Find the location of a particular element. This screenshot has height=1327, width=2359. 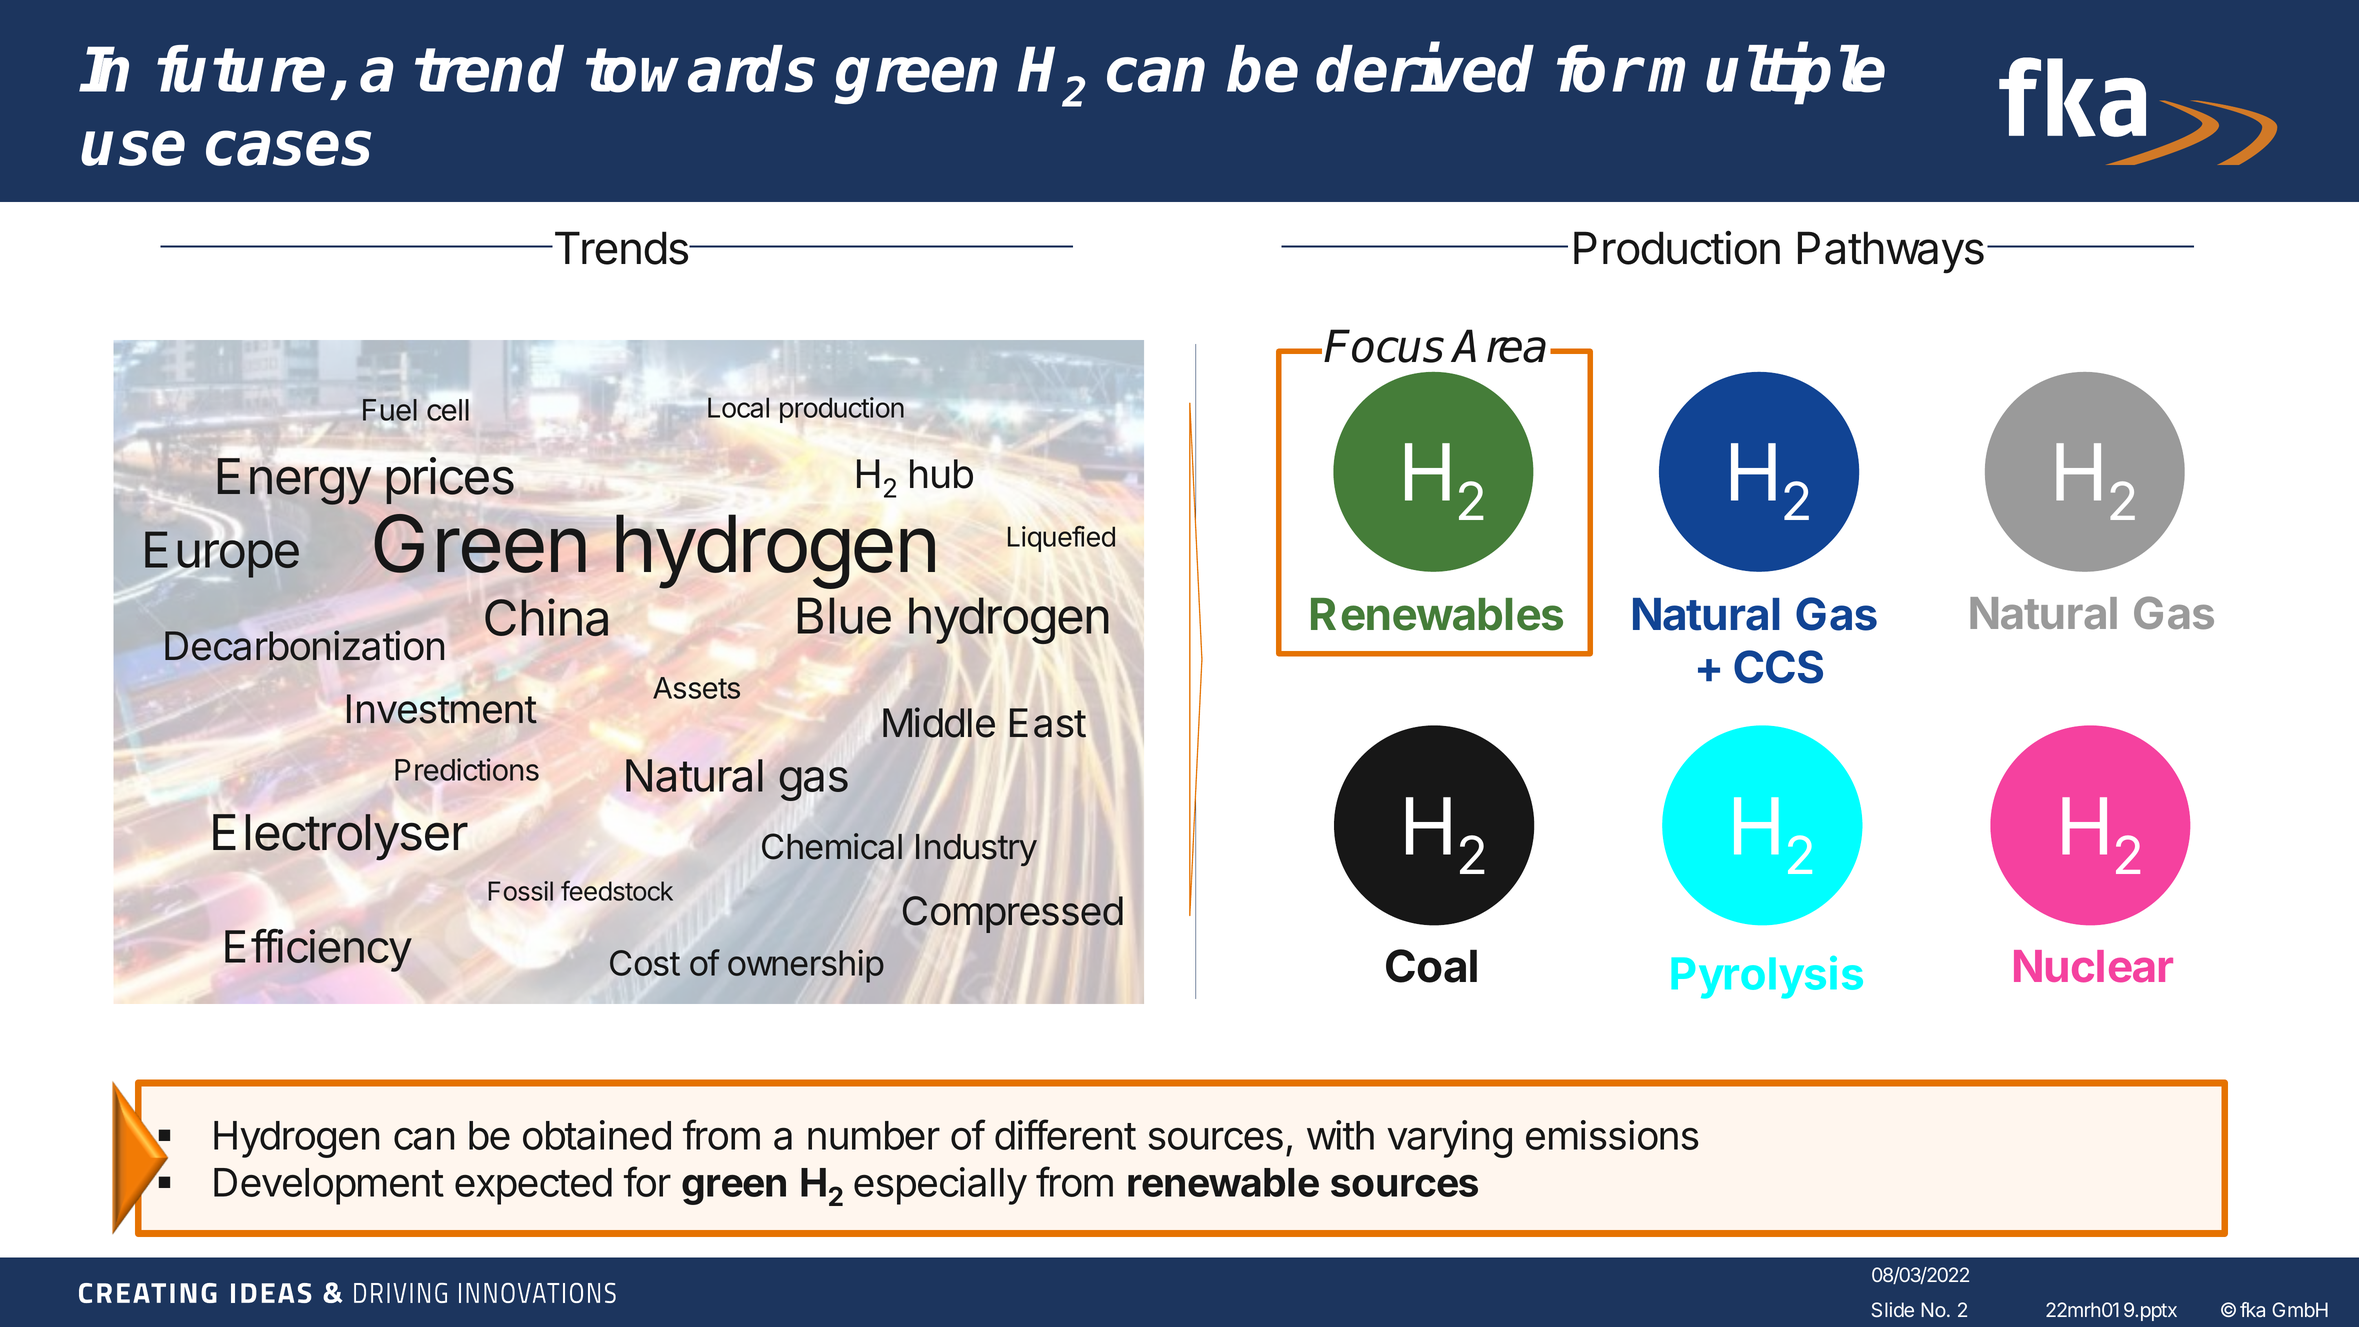

towards is located at coordinates (700, 69).
